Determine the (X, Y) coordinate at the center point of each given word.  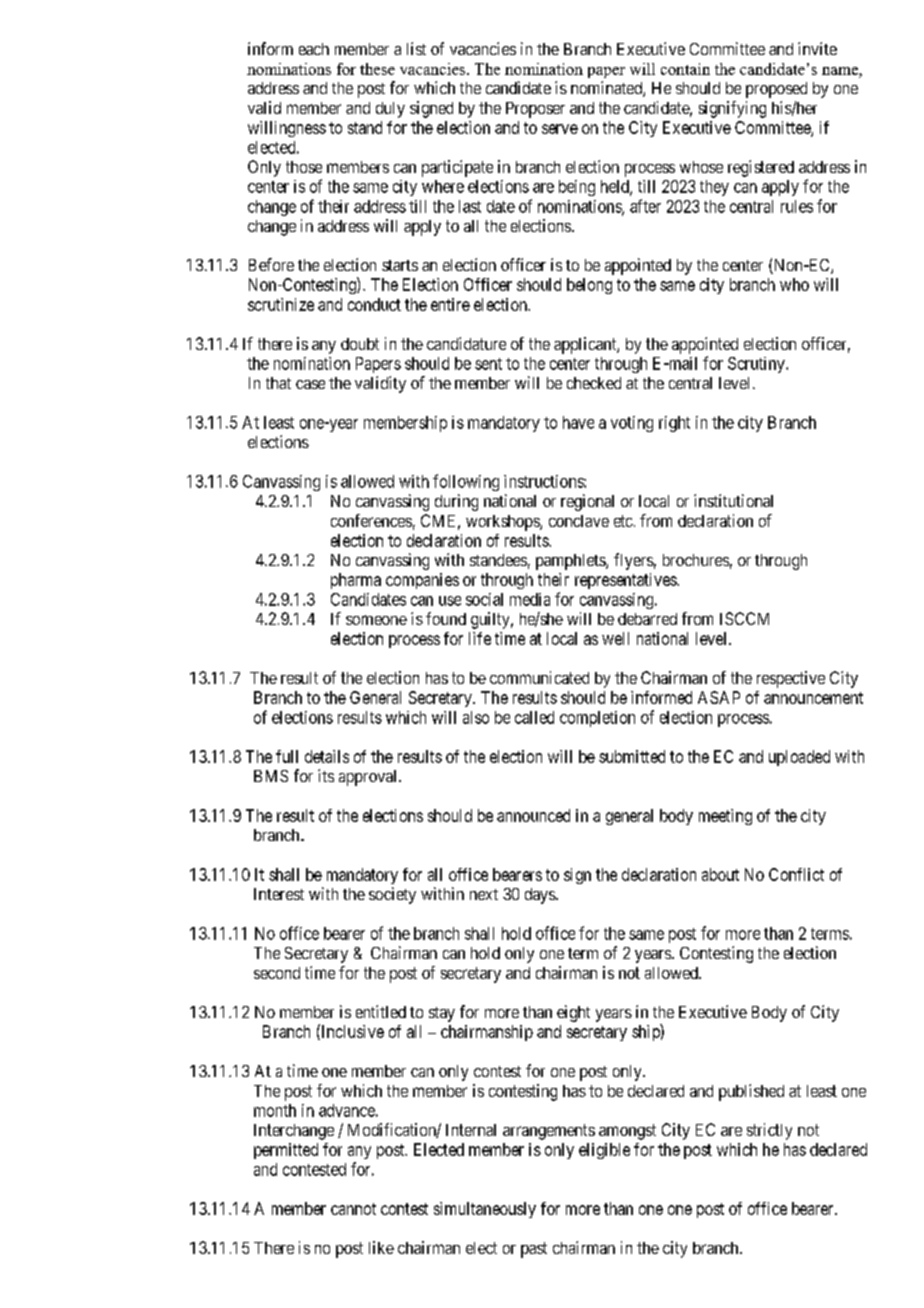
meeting (725, 817)
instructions (544, 481)
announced (533, 815)
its (326, 775)
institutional (733, 500)
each (314, 49)
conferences (371, 520)
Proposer (535, 110)
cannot (353, 1209)
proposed (776, 90)
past (534, 1250)
